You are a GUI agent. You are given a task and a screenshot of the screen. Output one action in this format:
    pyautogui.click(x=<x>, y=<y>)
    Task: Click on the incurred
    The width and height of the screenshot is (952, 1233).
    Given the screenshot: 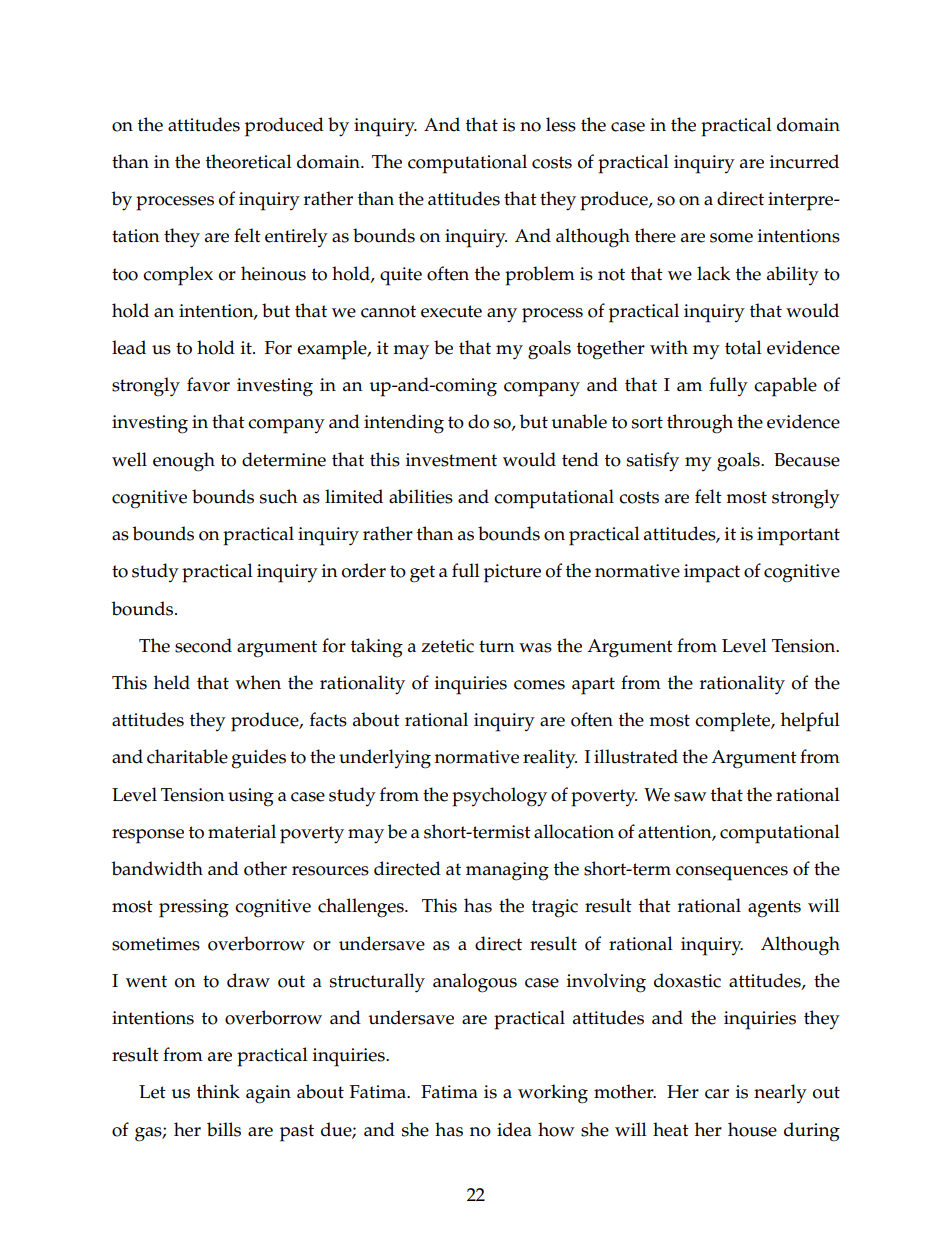 What is the action you would take?
    pyautogui.click(x=804, y=161)
